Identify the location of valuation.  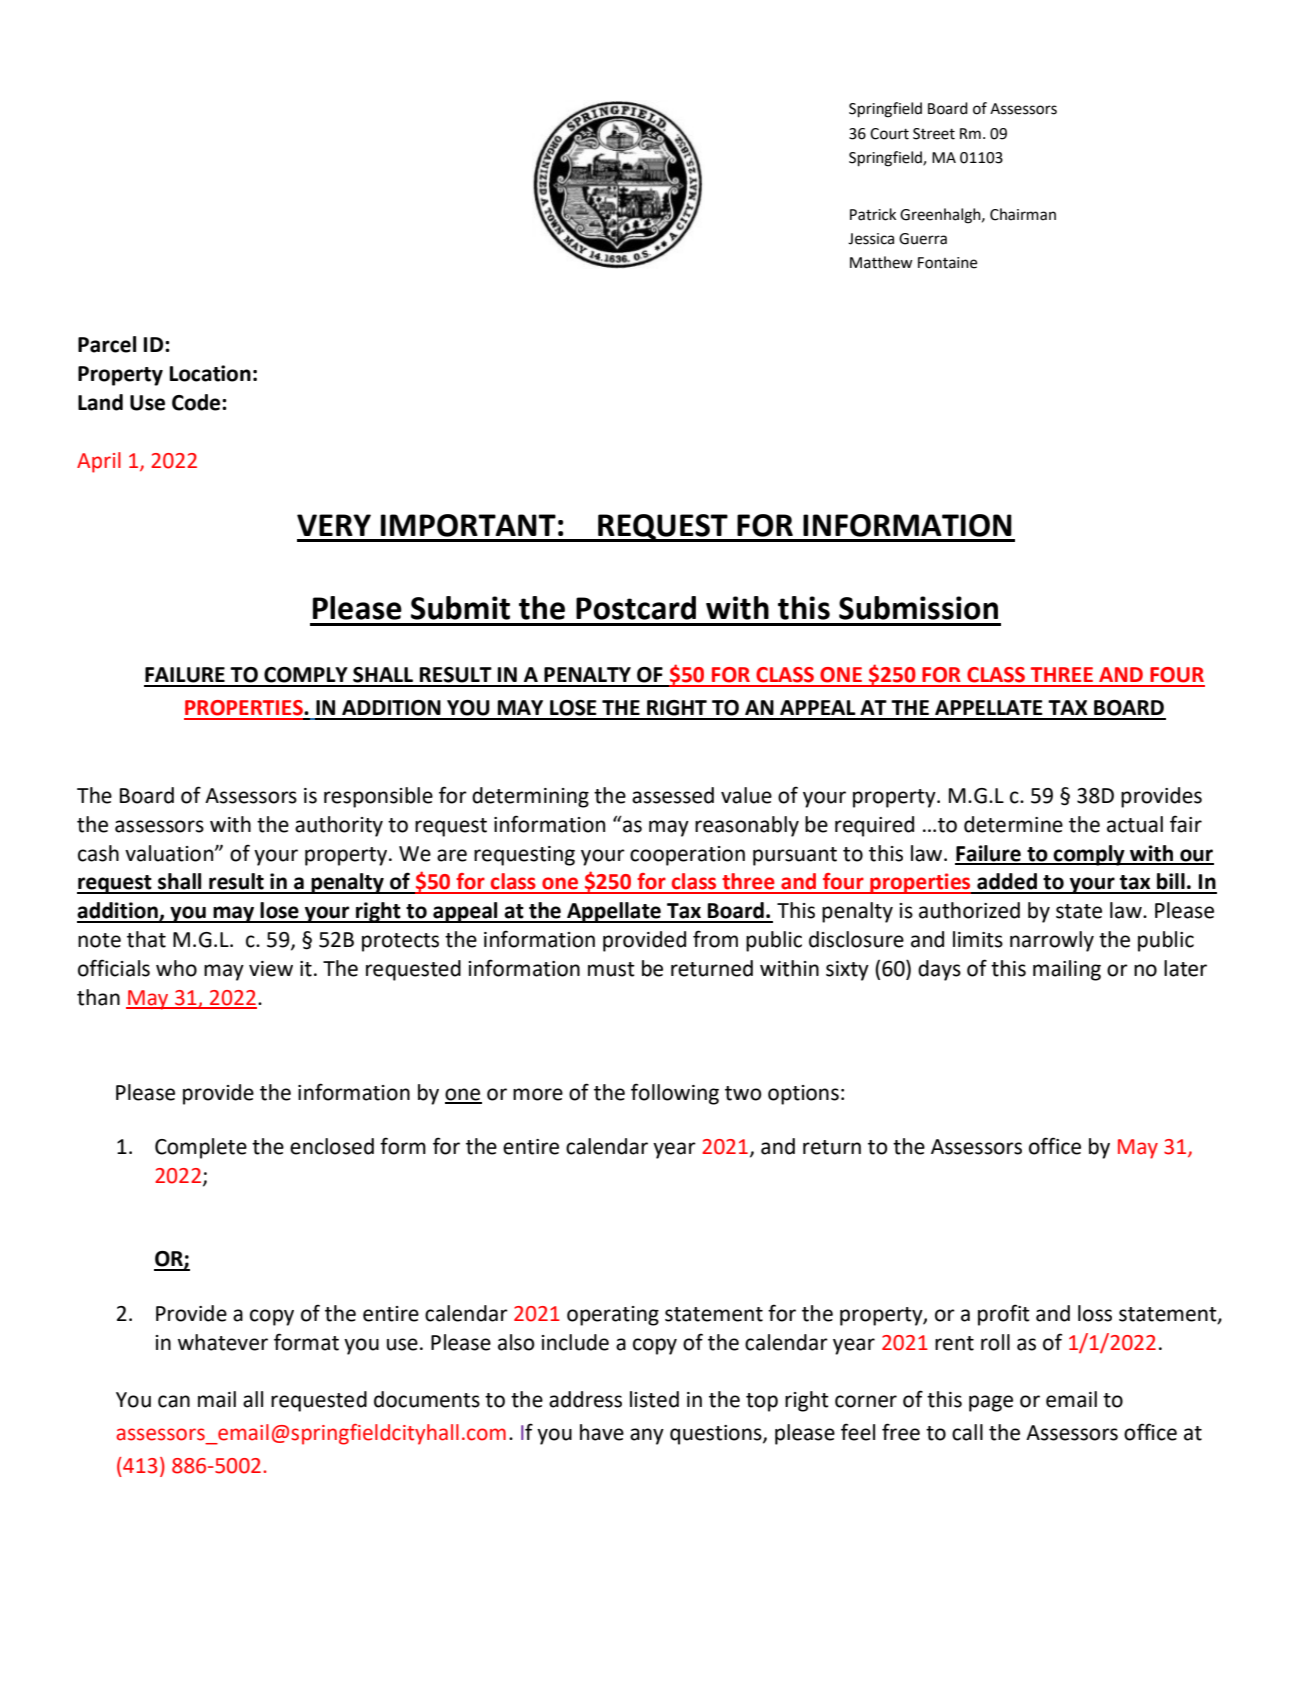
(170, 853).
